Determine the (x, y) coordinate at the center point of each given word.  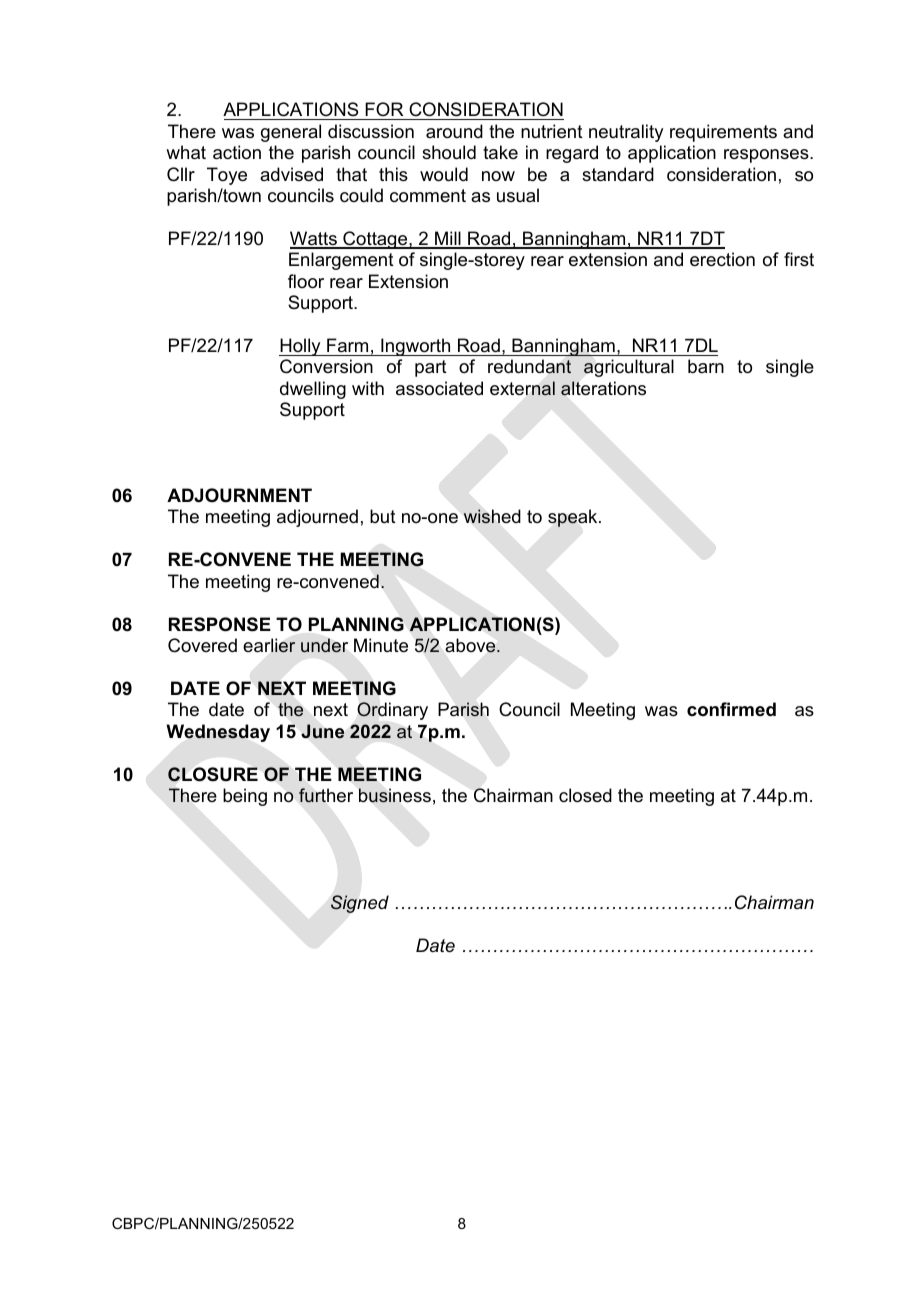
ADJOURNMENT (239, 495)
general (291, 133)
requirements (723, 133)
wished (492, 516)
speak (574, 518)
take (500, 152)
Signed (360, 904)
